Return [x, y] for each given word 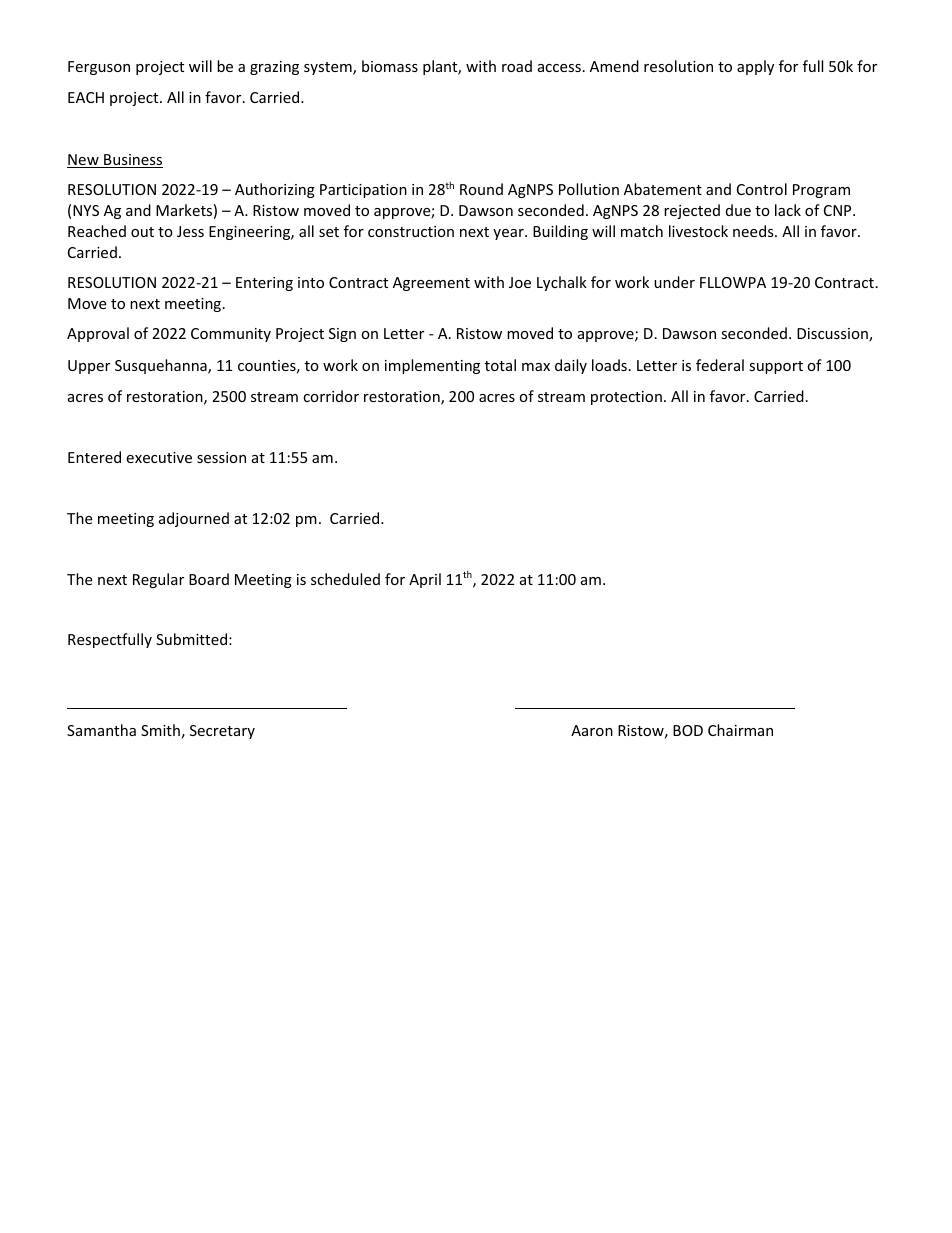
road [517, 66]
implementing [432, 366]
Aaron [592, 730]
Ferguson [99, 68]
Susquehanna [162, 366]
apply [755, 67]
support [776, 367]
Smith [160, 730]
